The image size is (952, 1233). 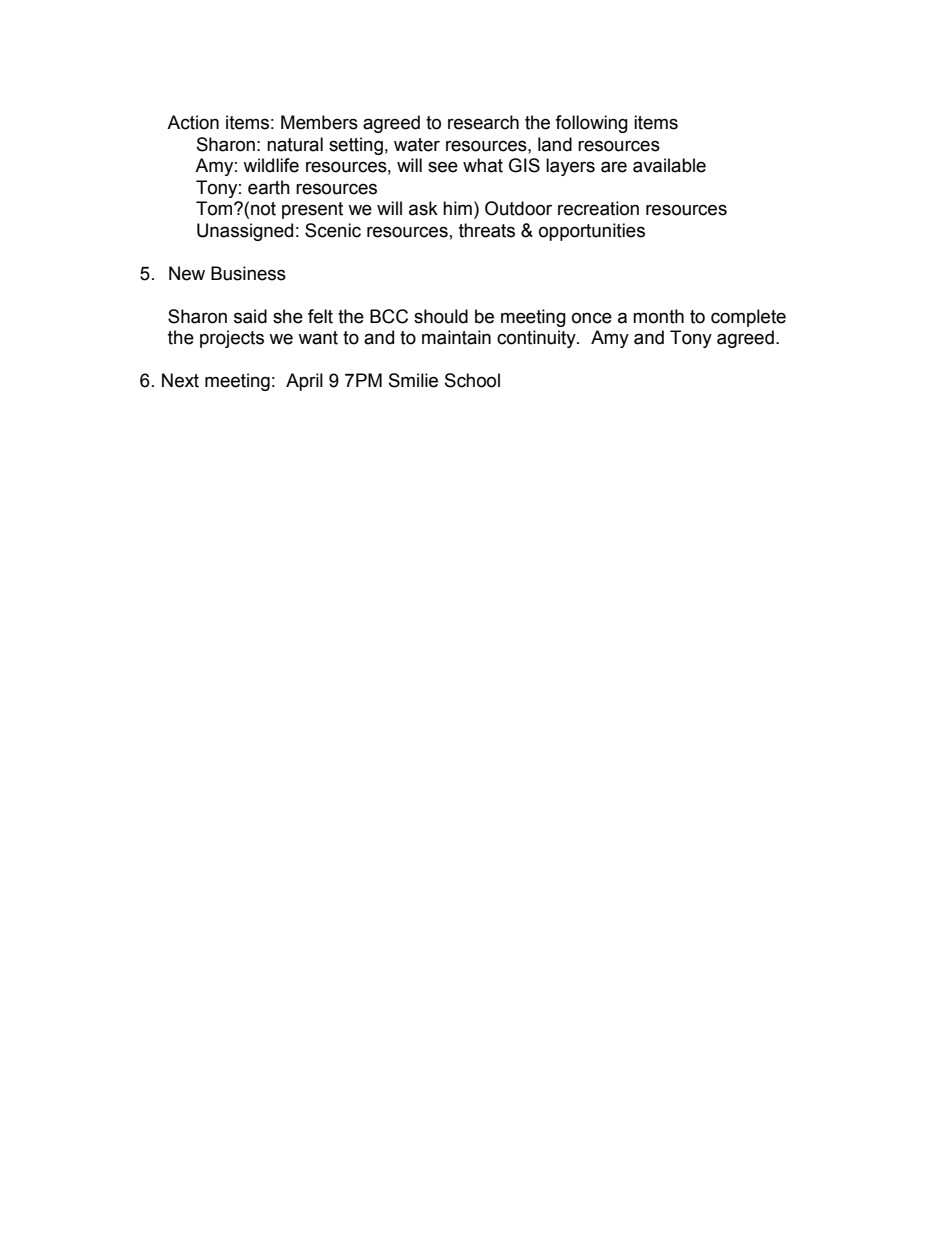 What do you see at coordinates (591, 124) in the screenshot?
I see `following` at bounding box center [591, 124].
